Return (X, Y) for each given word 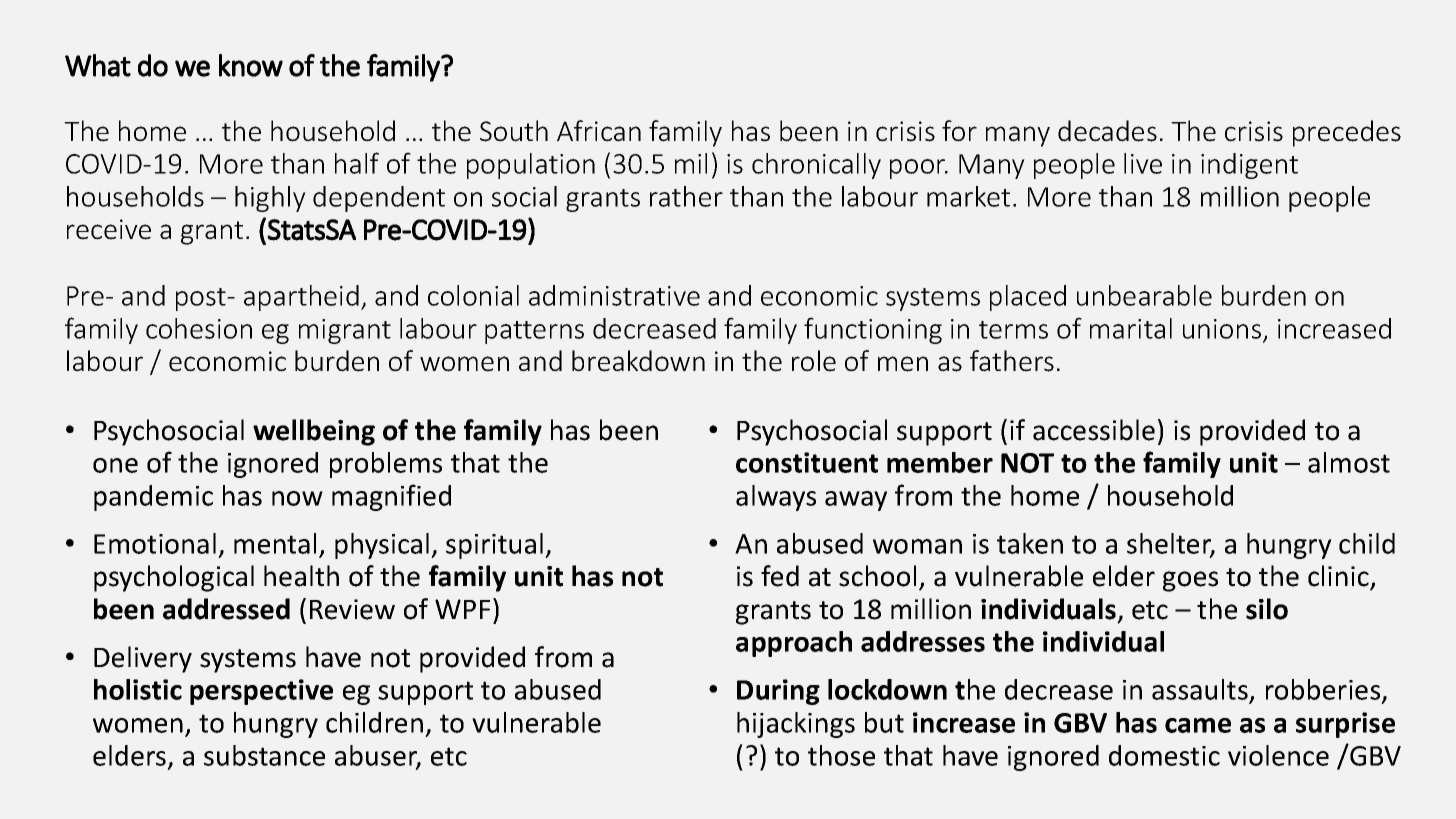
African (599, 131)
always (776, 498)
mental (275, 543)
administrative (614, 295)
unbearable (1144, 295)
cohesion (199, 328)
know (251, 65)
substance (264, 755)
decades (1107, 131)
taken (1030, 543)
